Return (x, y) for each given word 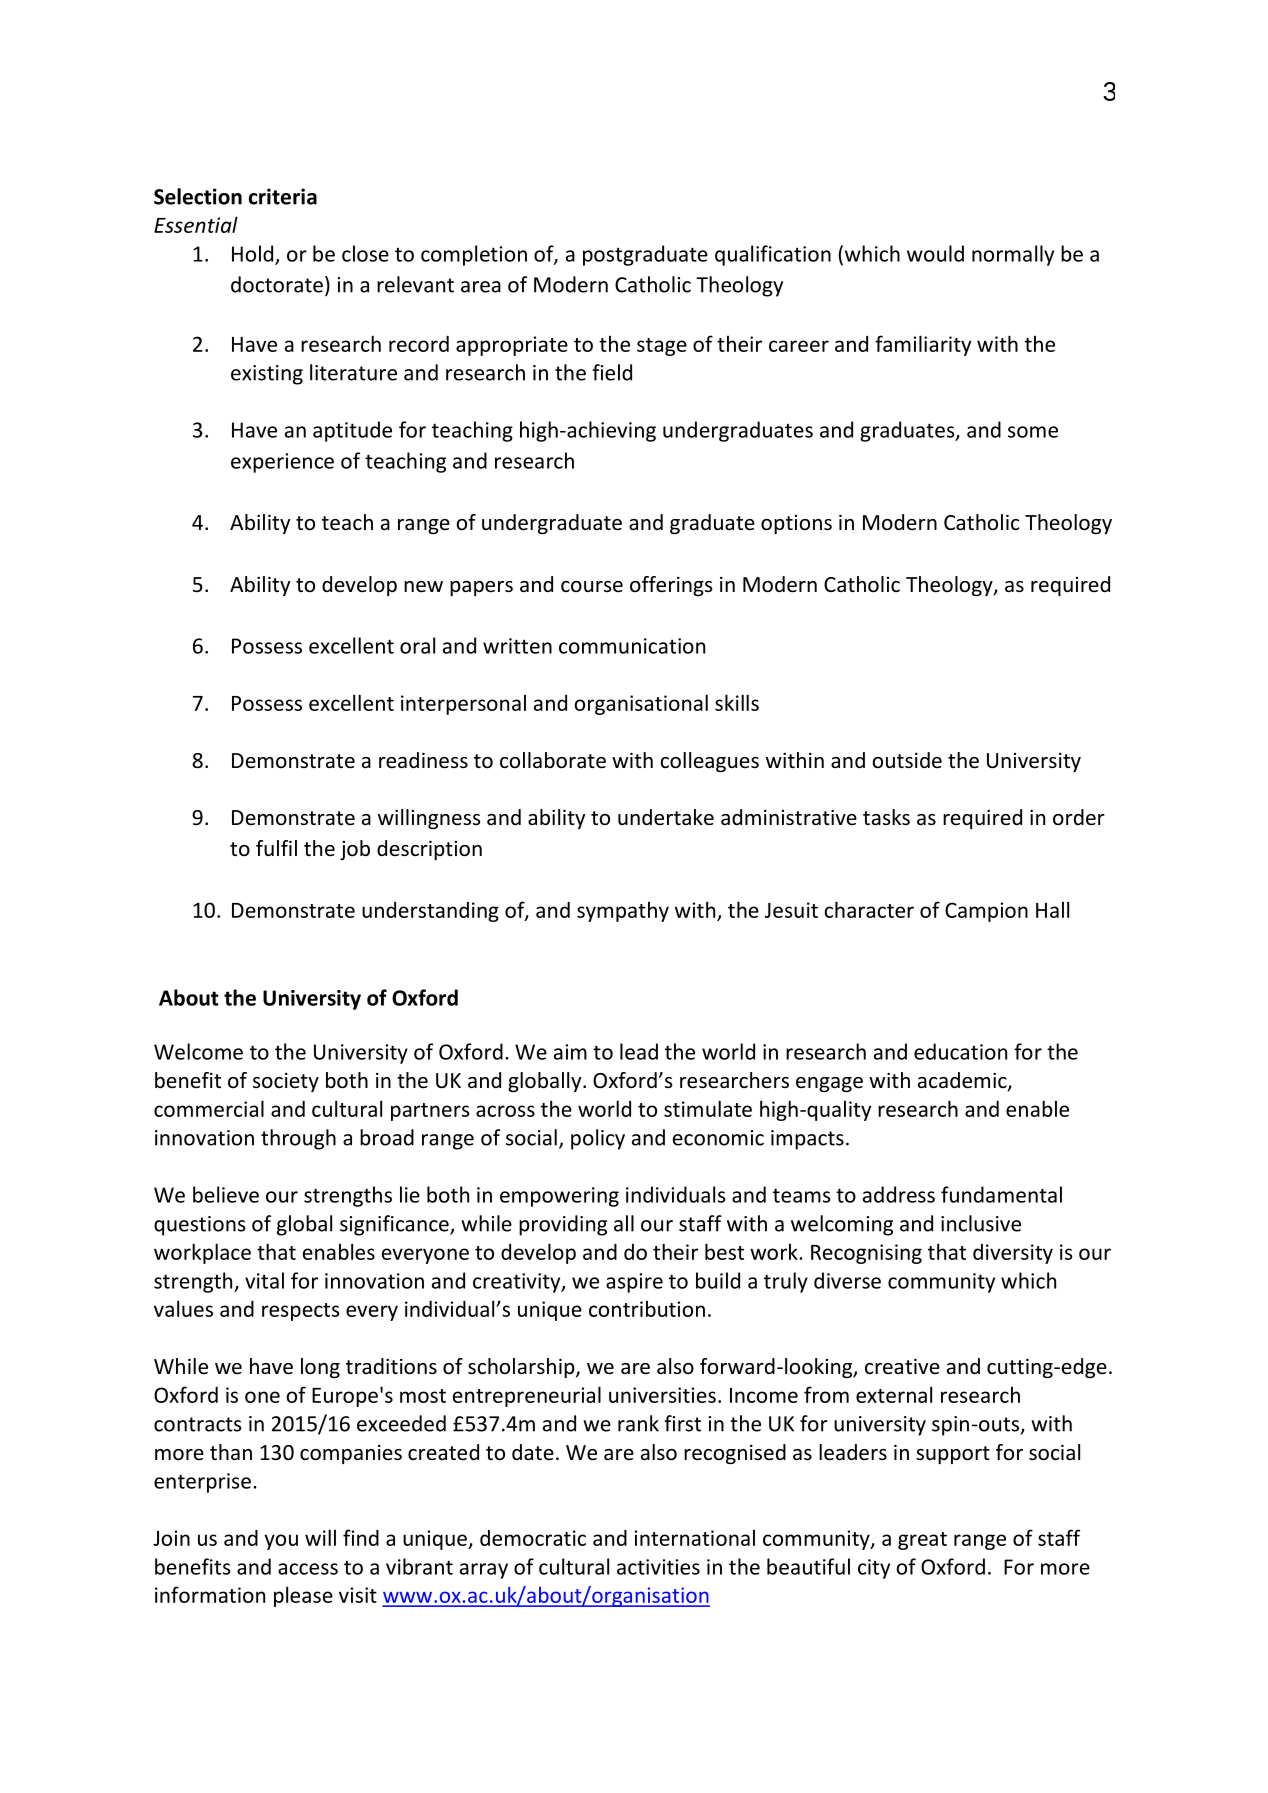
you (281, 1542)
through (298, 1139)
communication (632, 646)
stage (662, 347)
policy (598, 1139)
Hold (254, 254)
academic (963, 1081)
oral (417, 645)
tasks (886, 817)
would (935, 253)
